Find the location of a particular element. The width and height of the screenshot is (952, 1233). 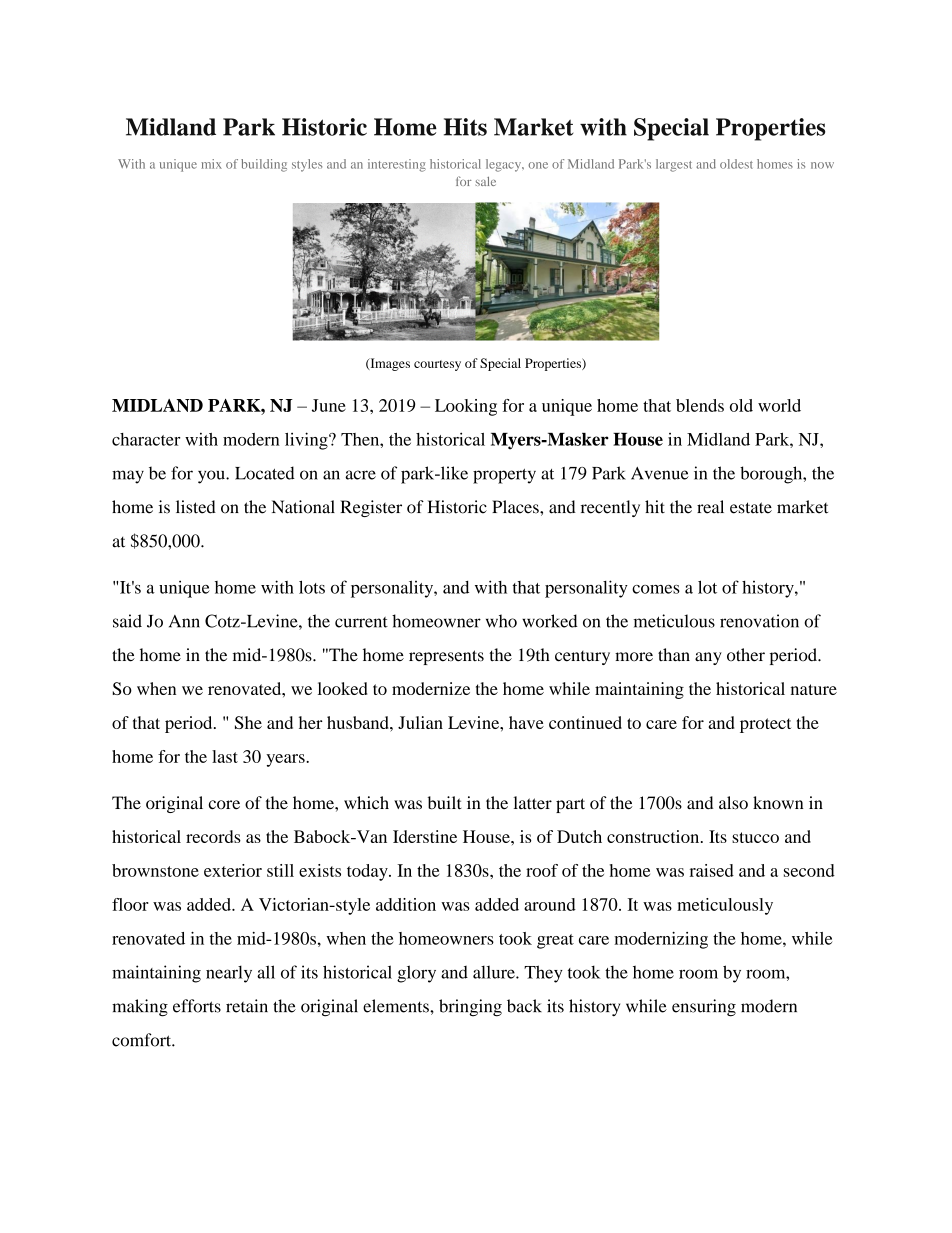

Hits is located at coordinates (465, 127).
